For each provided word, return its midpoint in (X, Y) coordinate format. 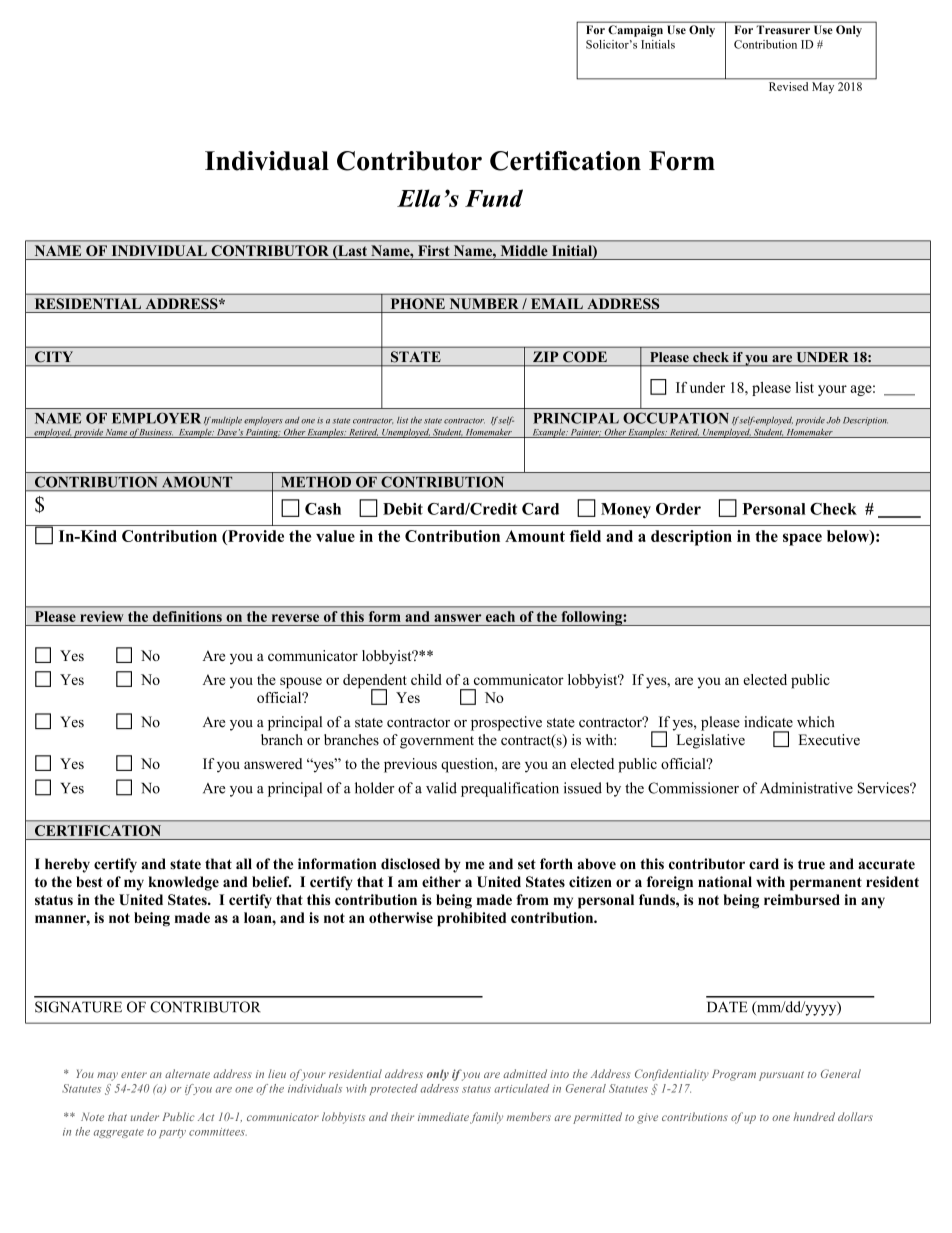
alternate (187, 1073)
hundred (814, 1116)
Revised (788, 86)
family (486, 1118)
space (802, 539)
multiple (225, 421)
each (500, 616)
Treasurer (783, 30)
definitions (187, 616)
